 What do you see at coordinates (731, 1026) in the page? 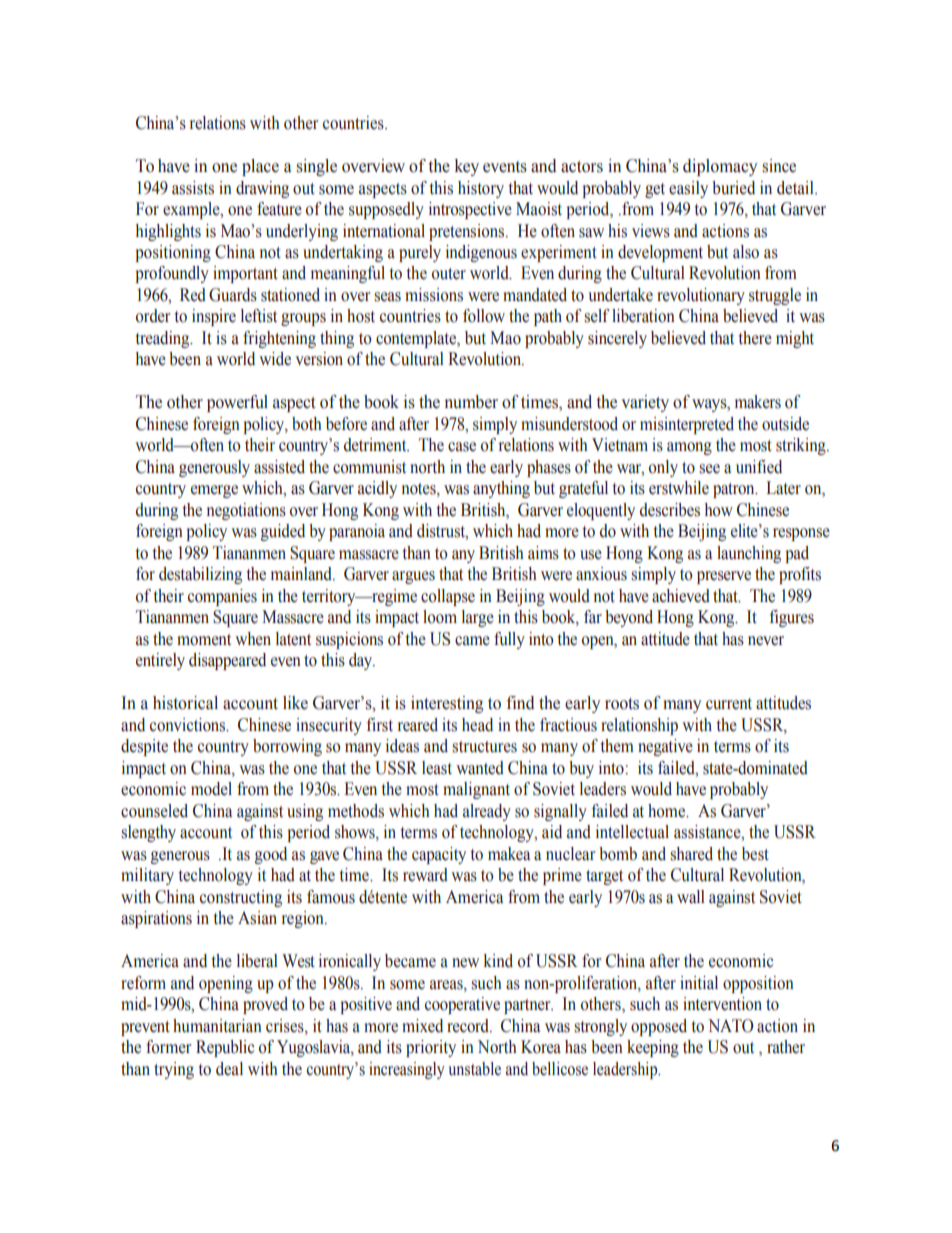
I see `NATO` at bounding box center [731, 1026].
